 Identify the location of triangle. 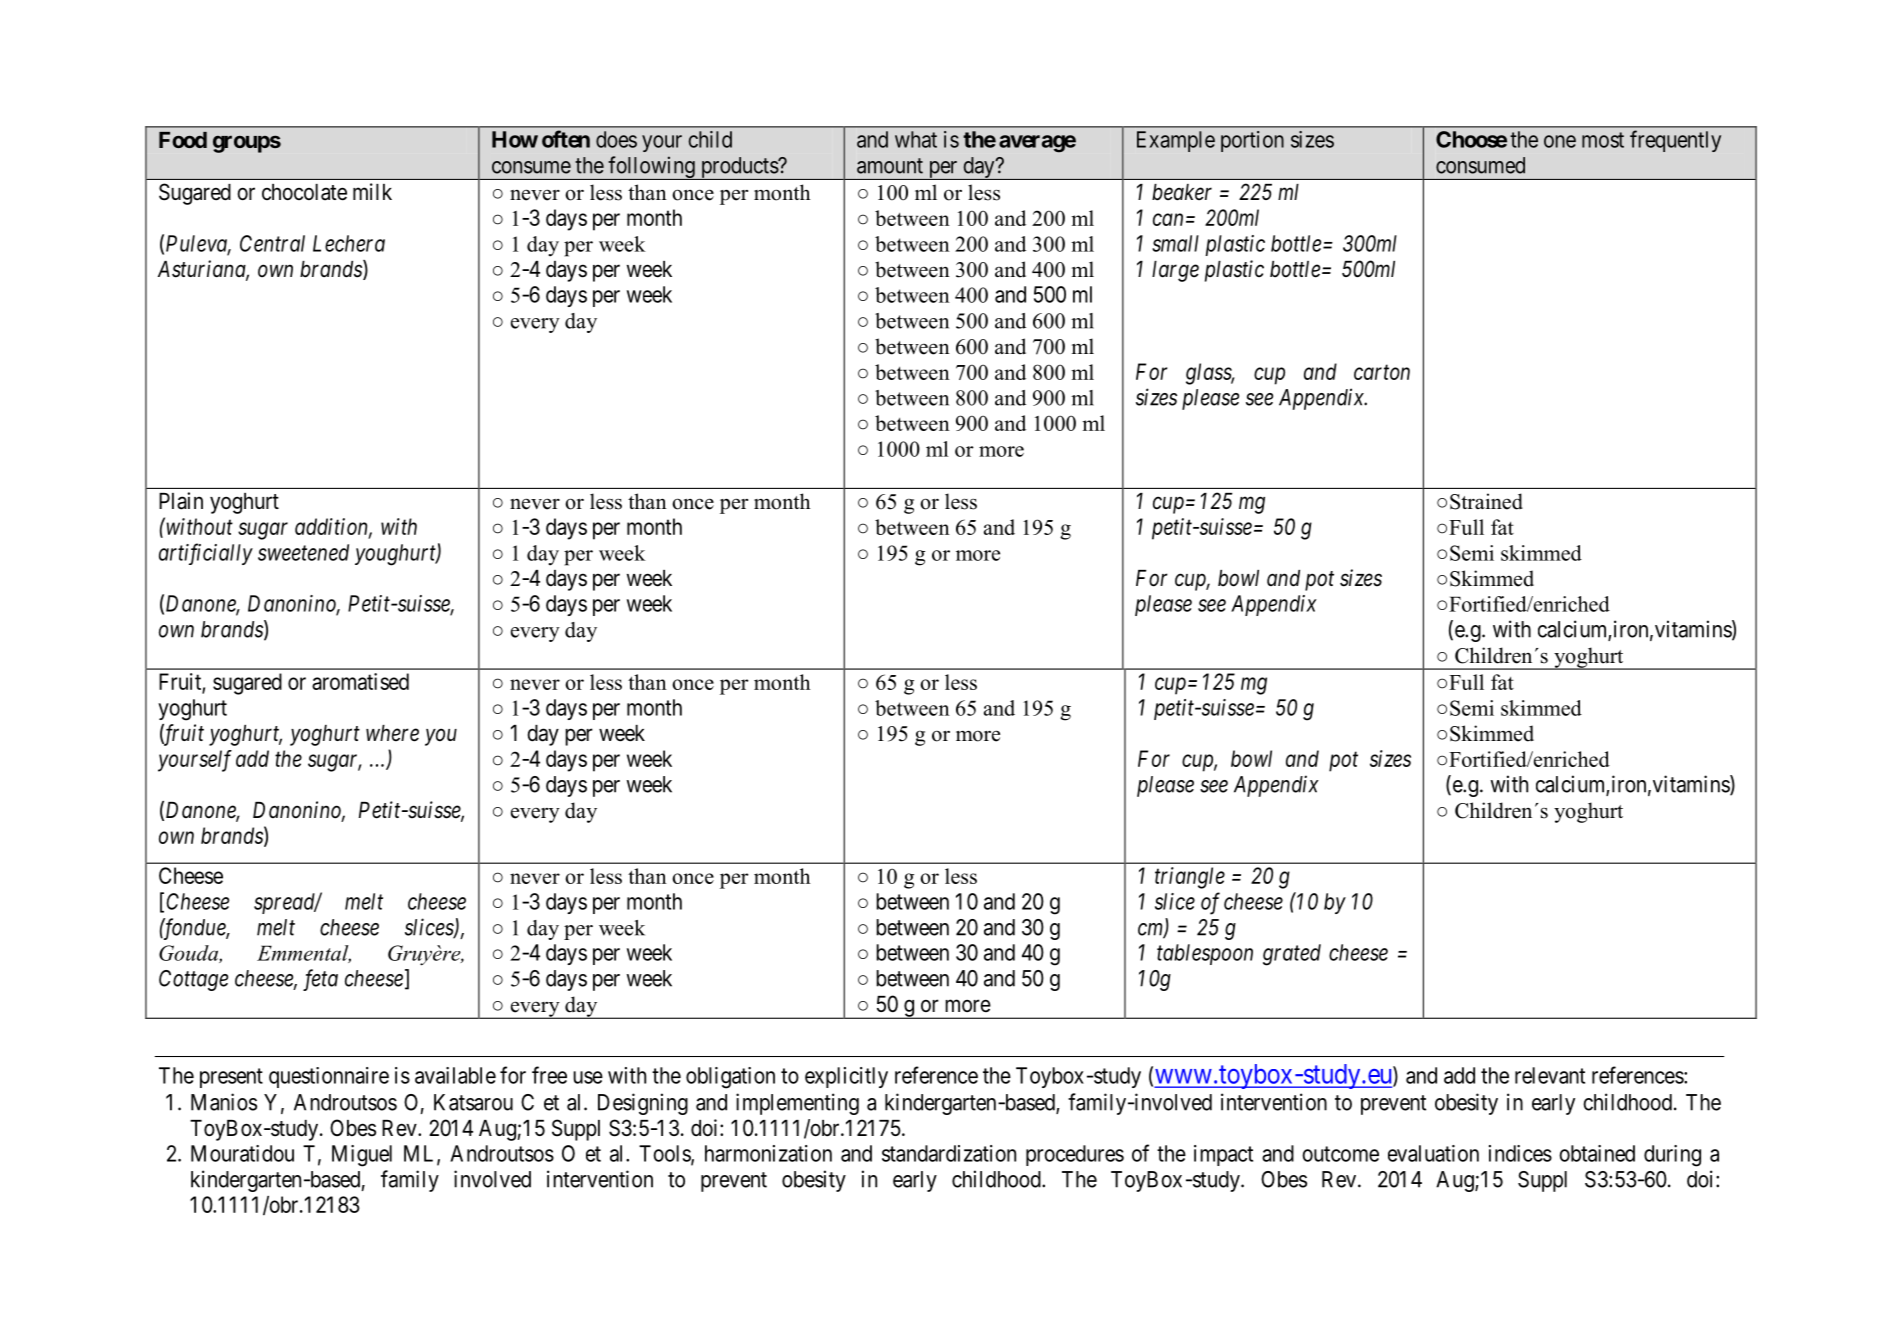
(1190, 878).
